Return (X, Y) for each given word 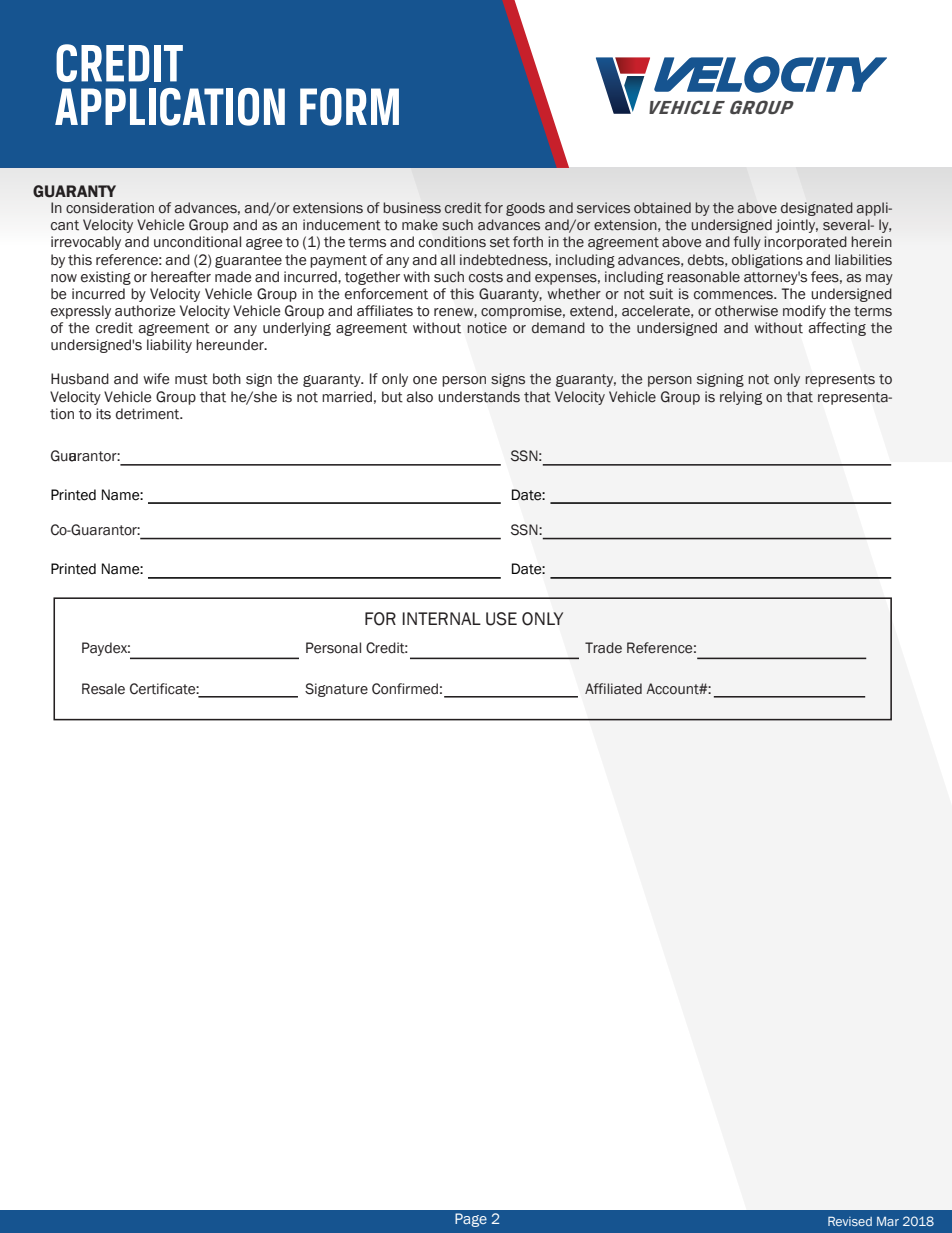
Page (471, 1220)
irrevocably (86, 243)
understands (479, 397)
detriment (149, 414)
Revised (850, 1221)
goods (525, 209)
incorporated (805, 243)
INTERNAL (441, 618)
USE (501, 619)
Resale (103, 689)
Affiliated (613, 689)
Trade (603, 648)
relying (741, 398)
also (419, 397)
